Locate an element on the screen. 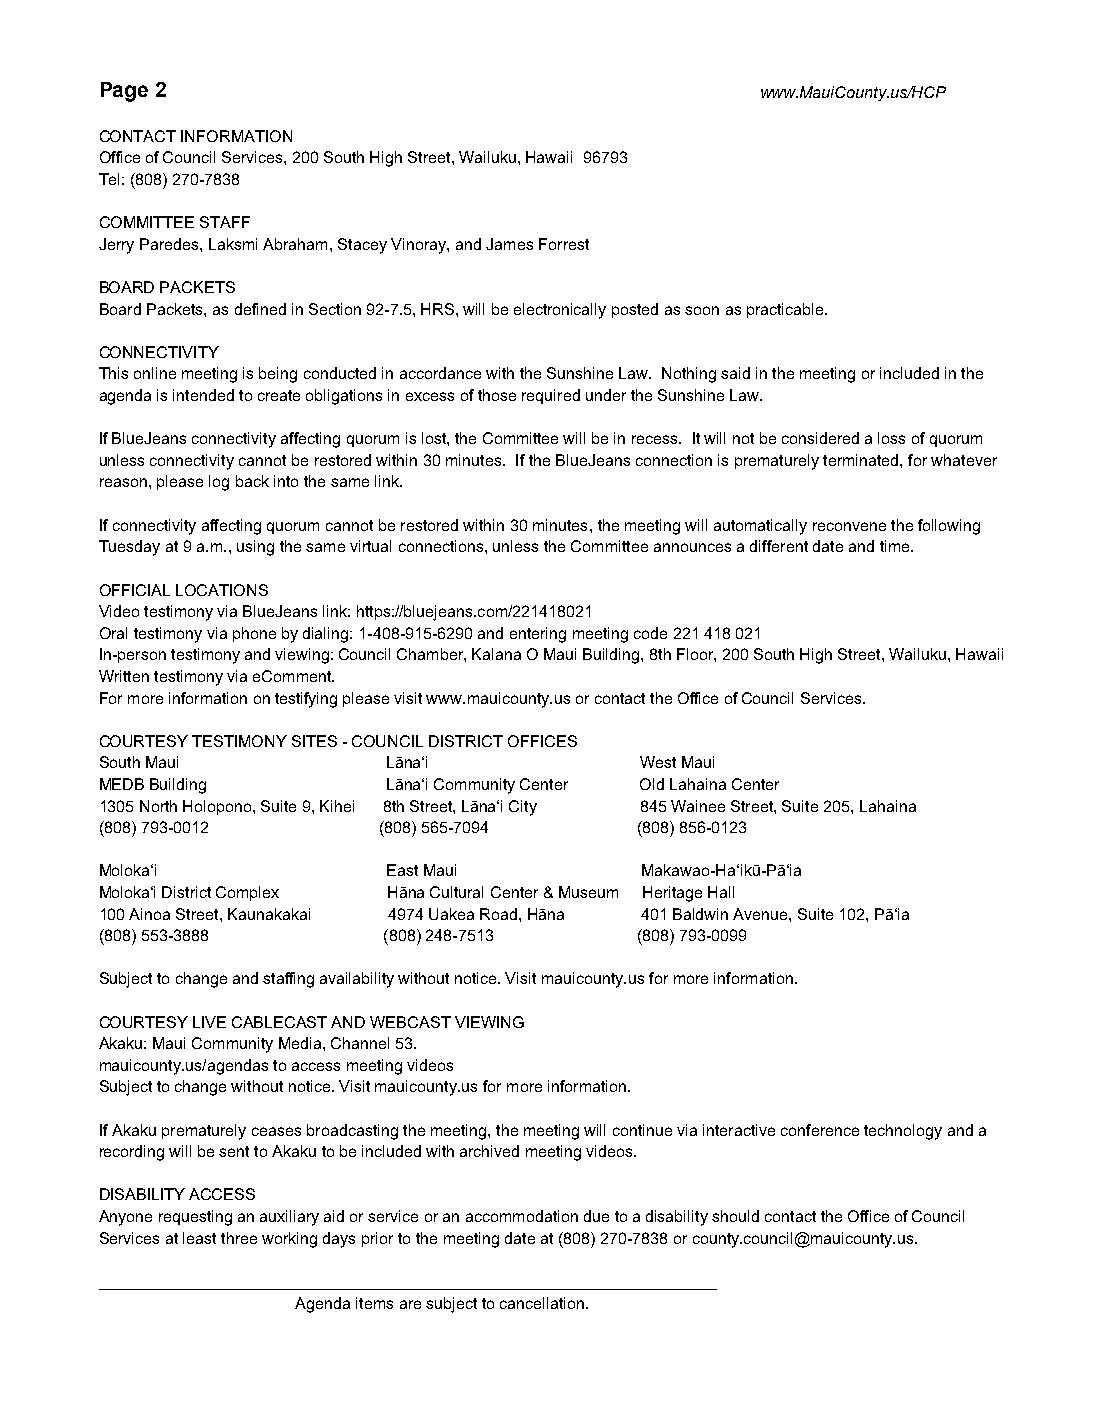 This screenshot has height=1426, width=1102. Avenue is located at coordinates (761, 914).
